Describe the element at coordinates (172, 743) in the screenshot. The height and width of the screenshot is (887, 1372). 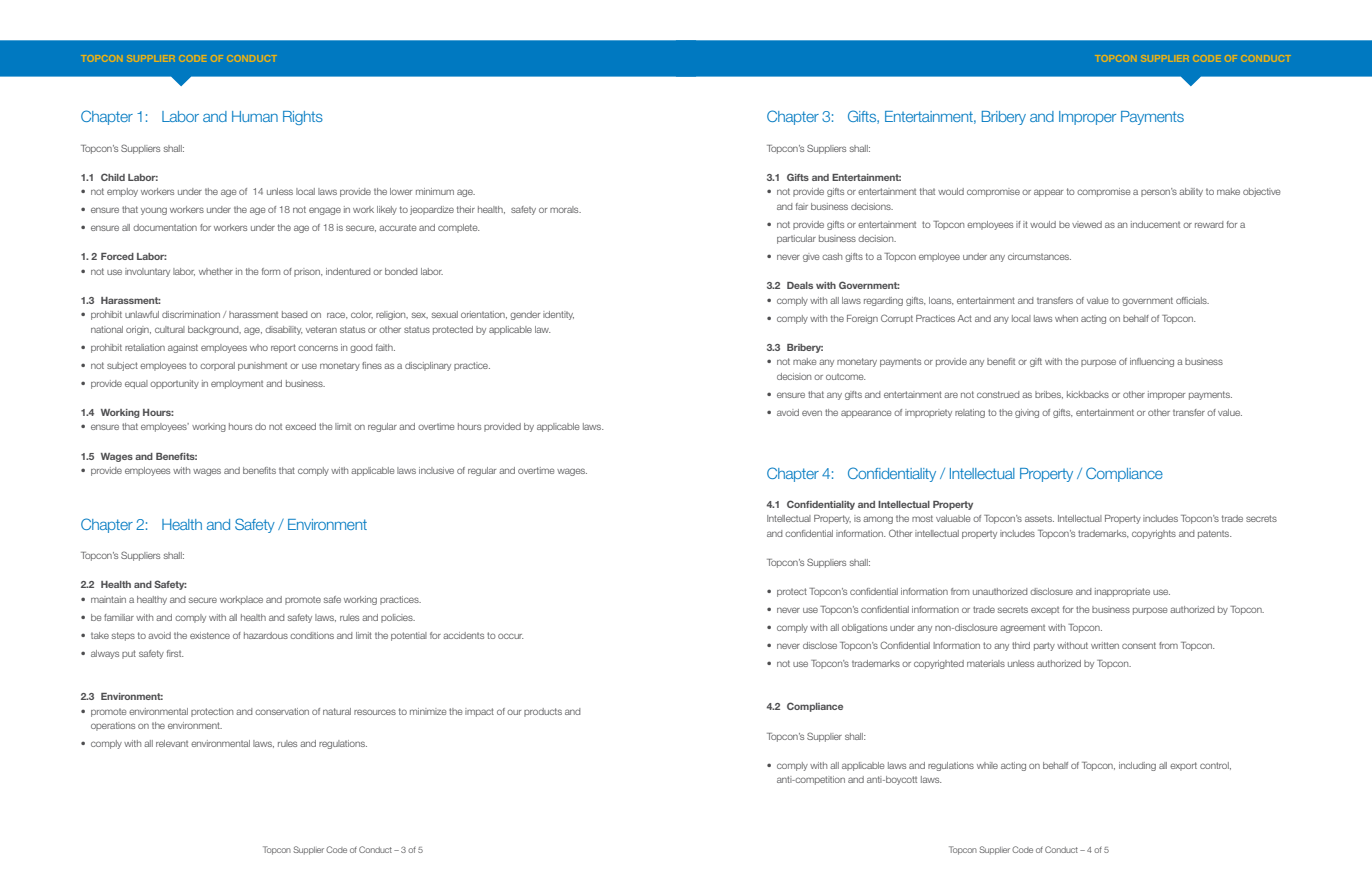
I see `relevant` at that location.
